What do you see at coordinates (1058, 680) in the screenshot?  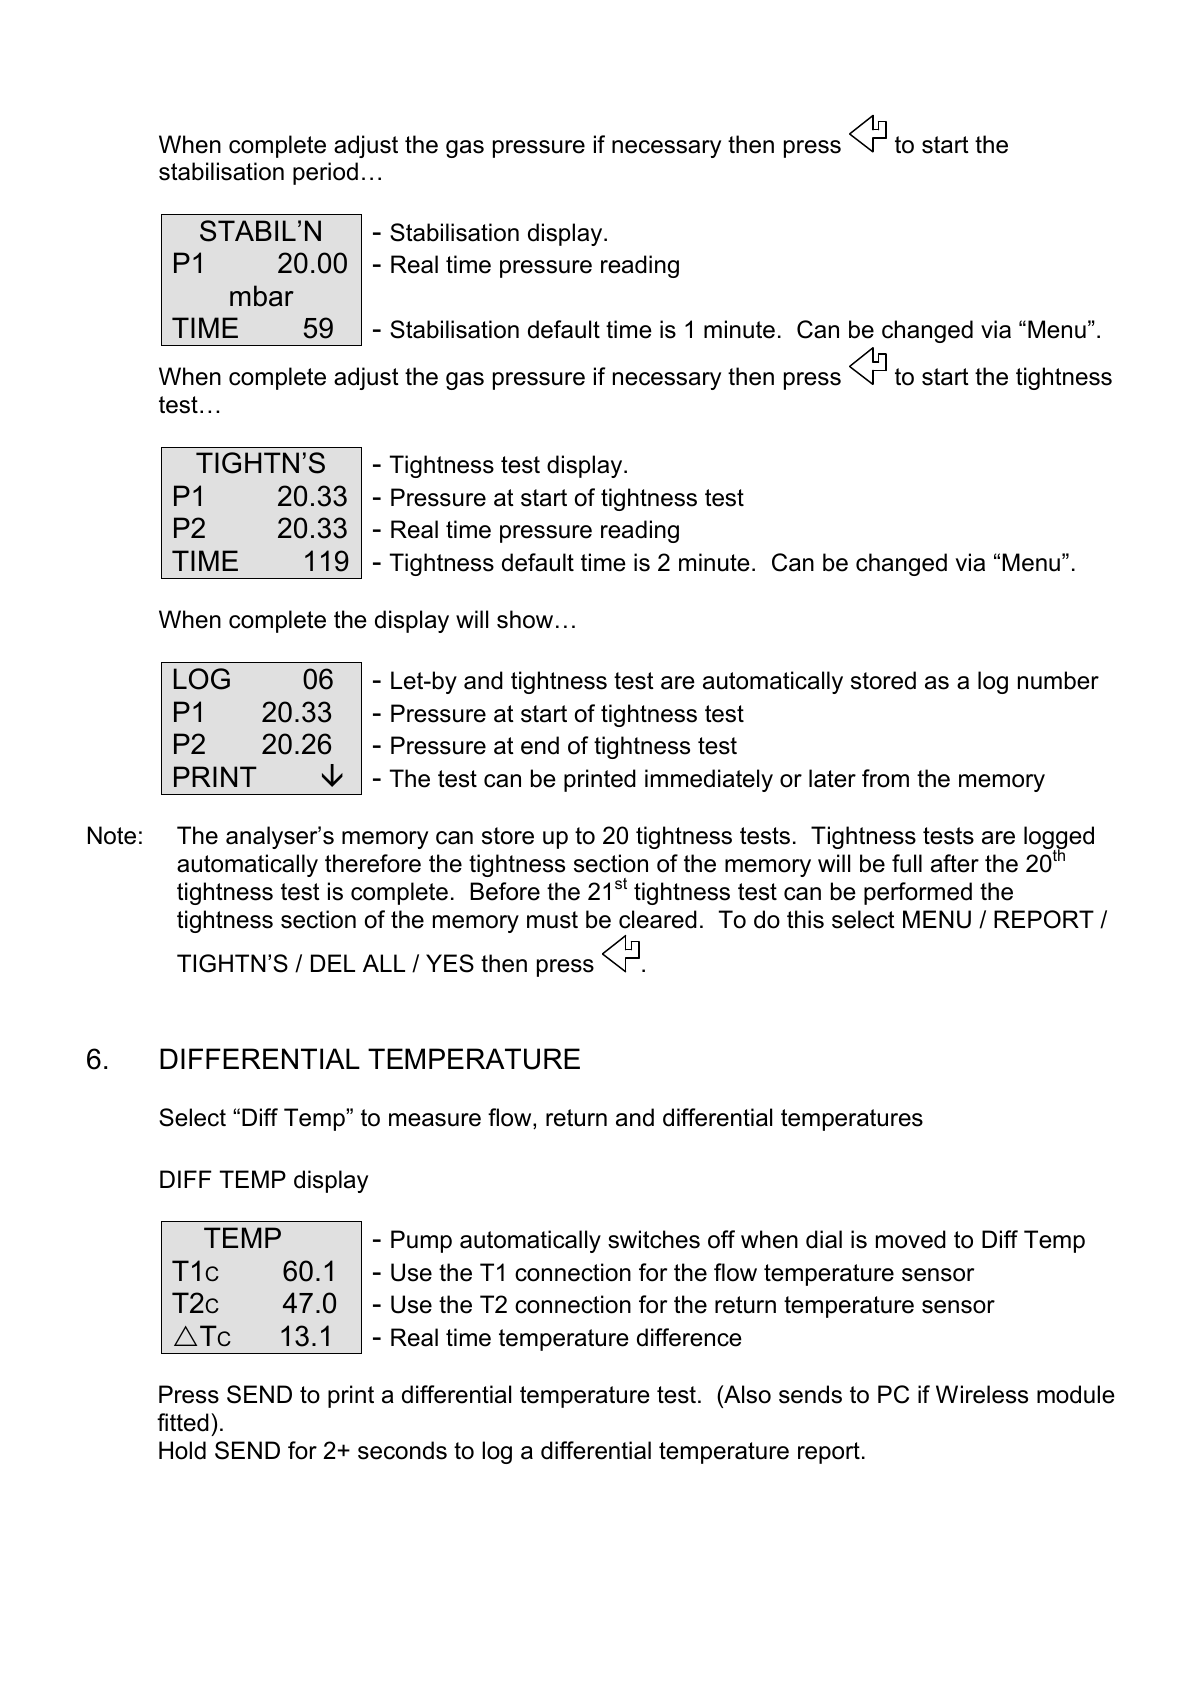 I see `number` at bounding box center [1058, 680].
